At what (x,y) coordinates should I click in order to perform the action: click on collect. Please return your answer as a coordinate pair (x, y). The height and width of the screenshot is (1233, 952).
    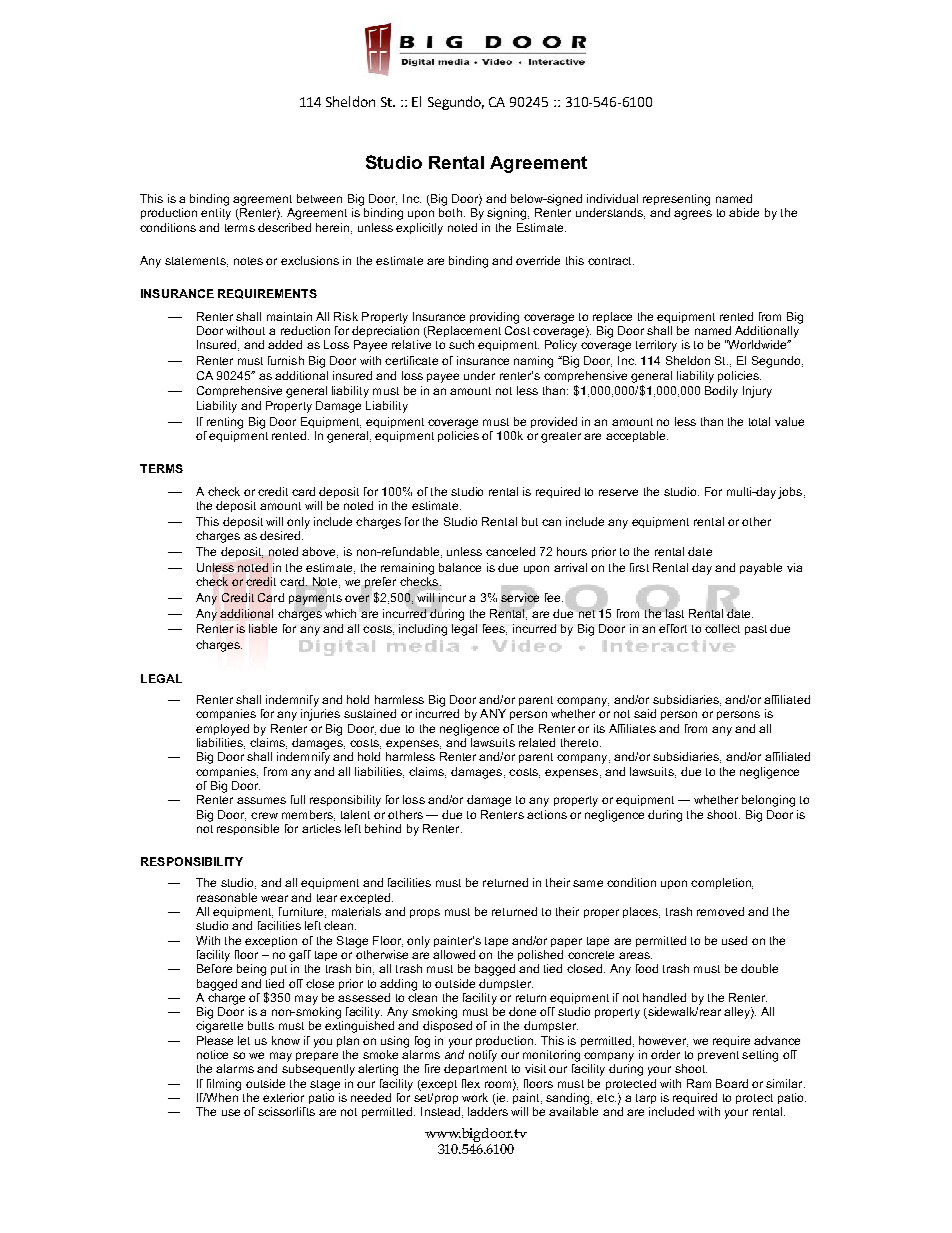
    Looking at the image, I should click on (722, 628).
